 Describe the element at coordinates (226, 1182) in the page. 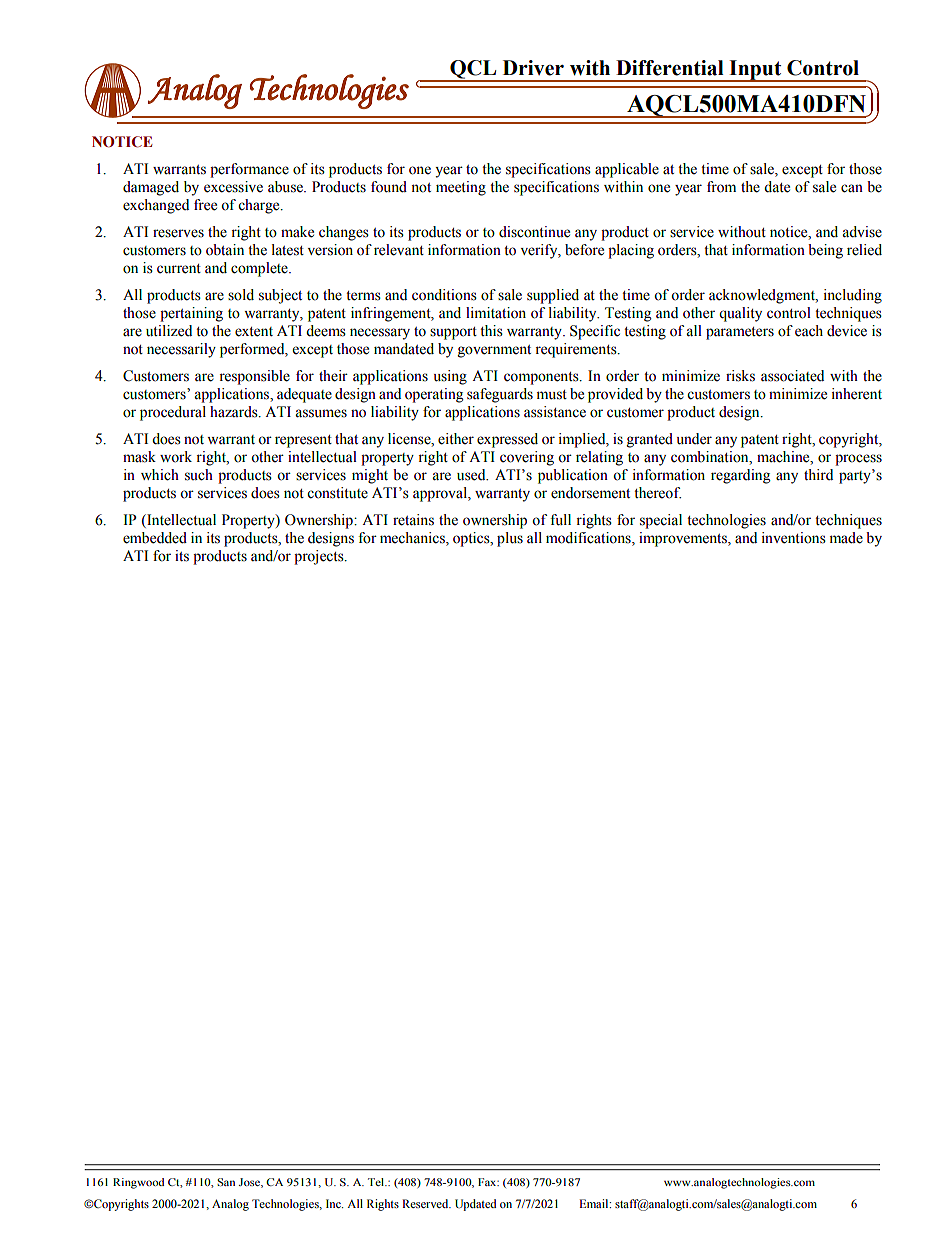

I see `San` at that location.
